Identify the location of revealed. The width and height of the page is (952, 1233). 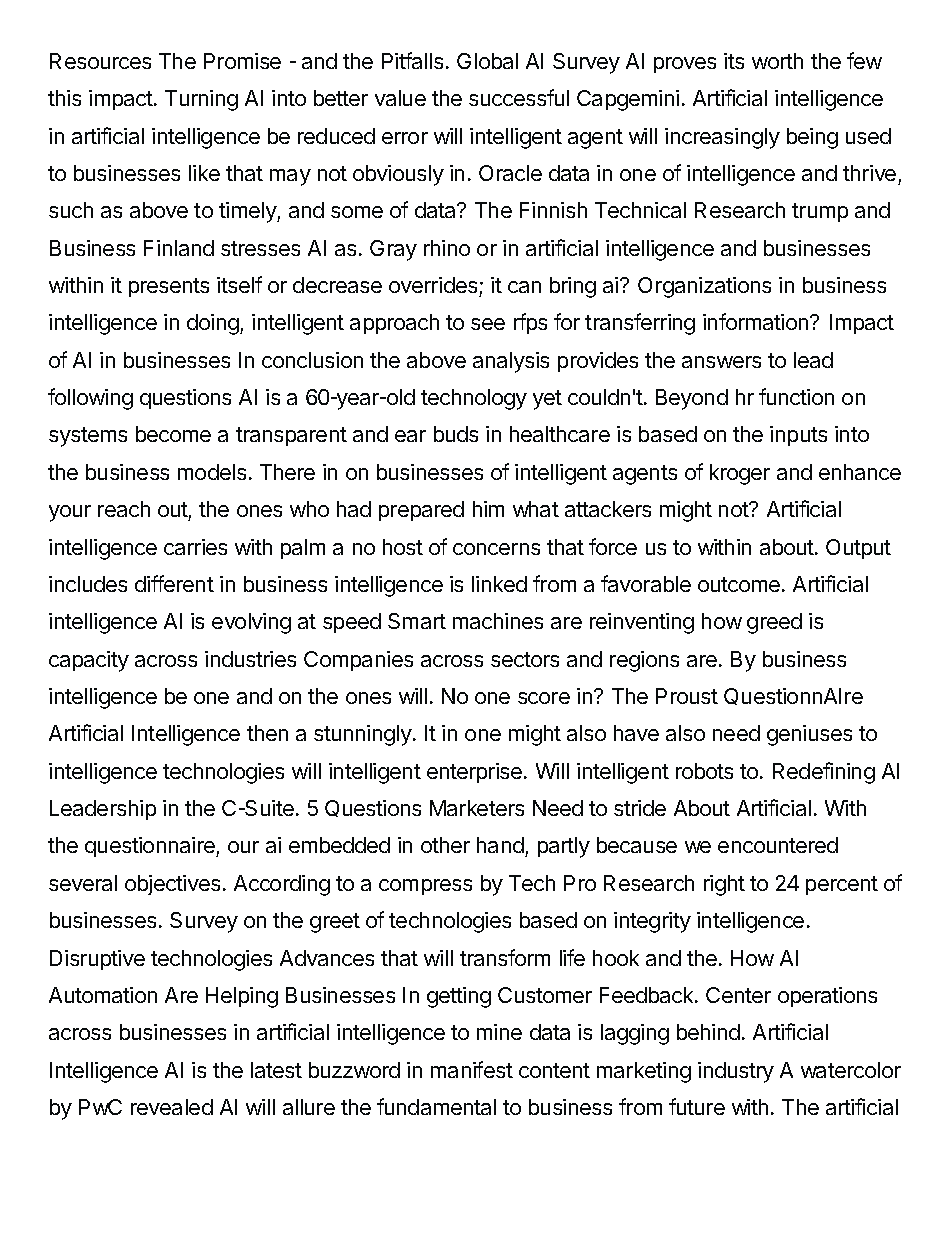
(172, 1107).
